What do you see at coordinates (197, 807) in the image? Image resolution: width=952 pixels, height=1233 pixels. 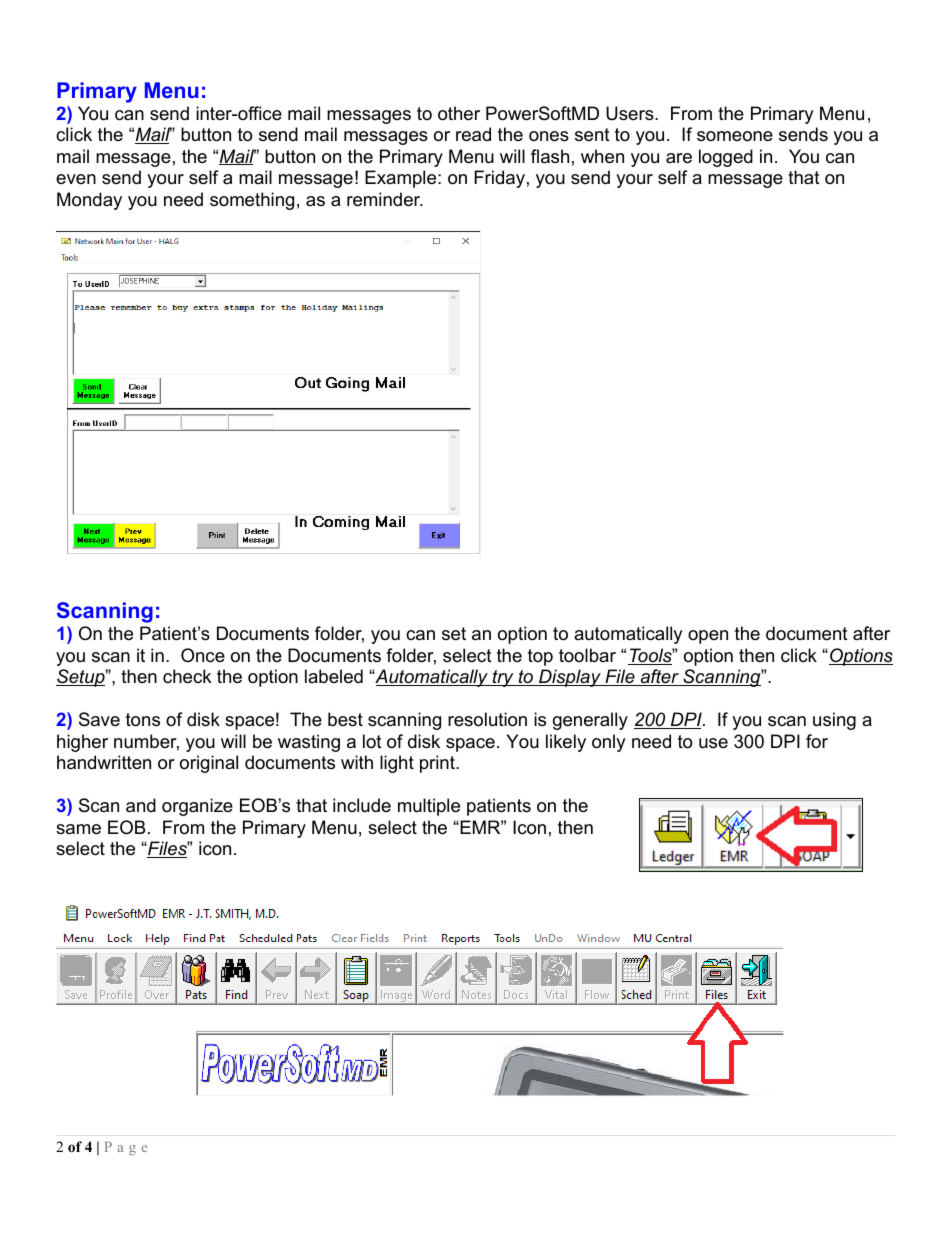 I see `organize` at bounding box center [197, 807].
